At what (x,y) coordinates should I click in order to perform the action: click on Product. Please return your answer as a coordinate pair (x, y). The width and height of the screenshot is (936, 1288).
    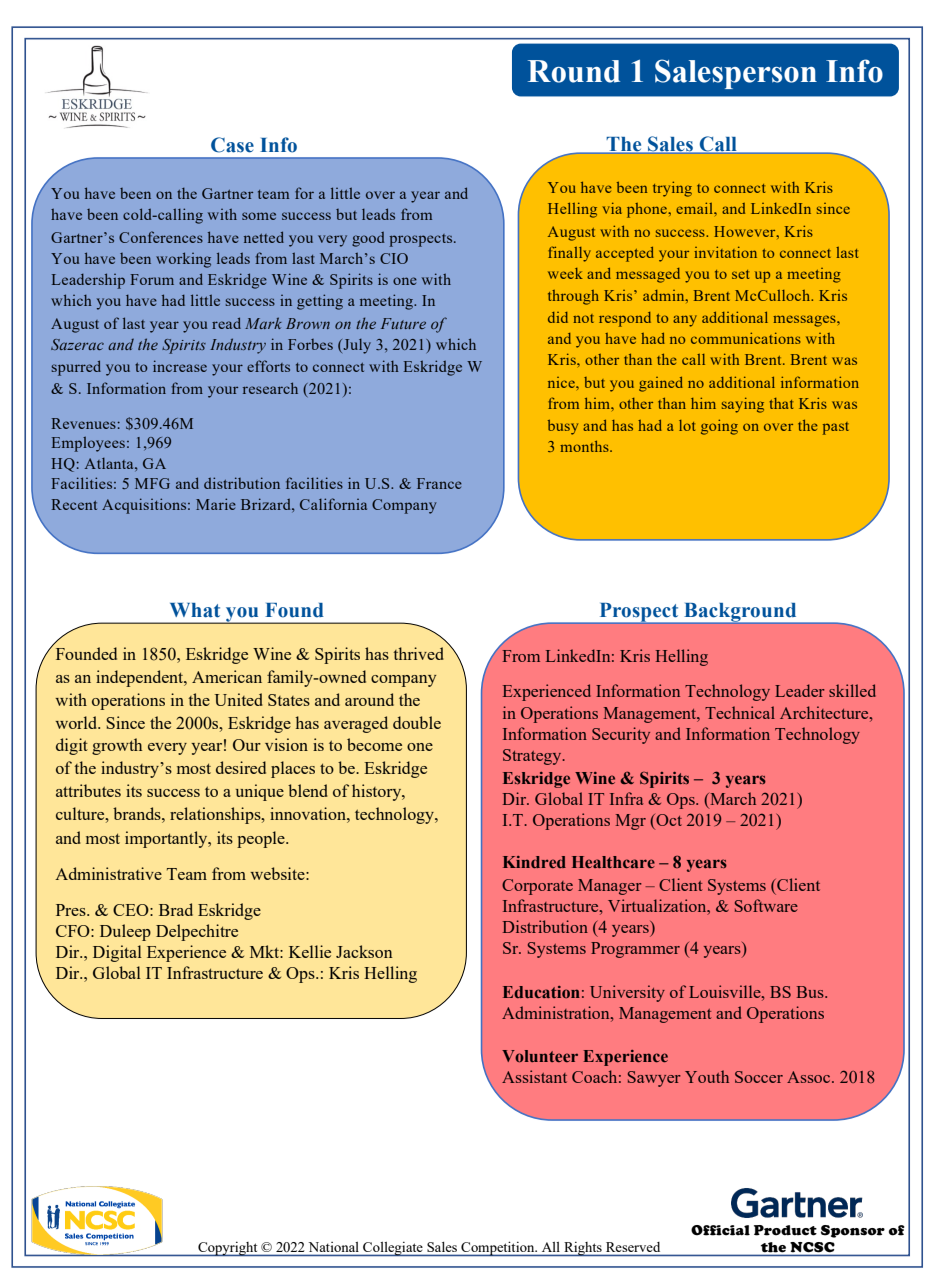
    Looking at the image, I should click on (785, 1230).
